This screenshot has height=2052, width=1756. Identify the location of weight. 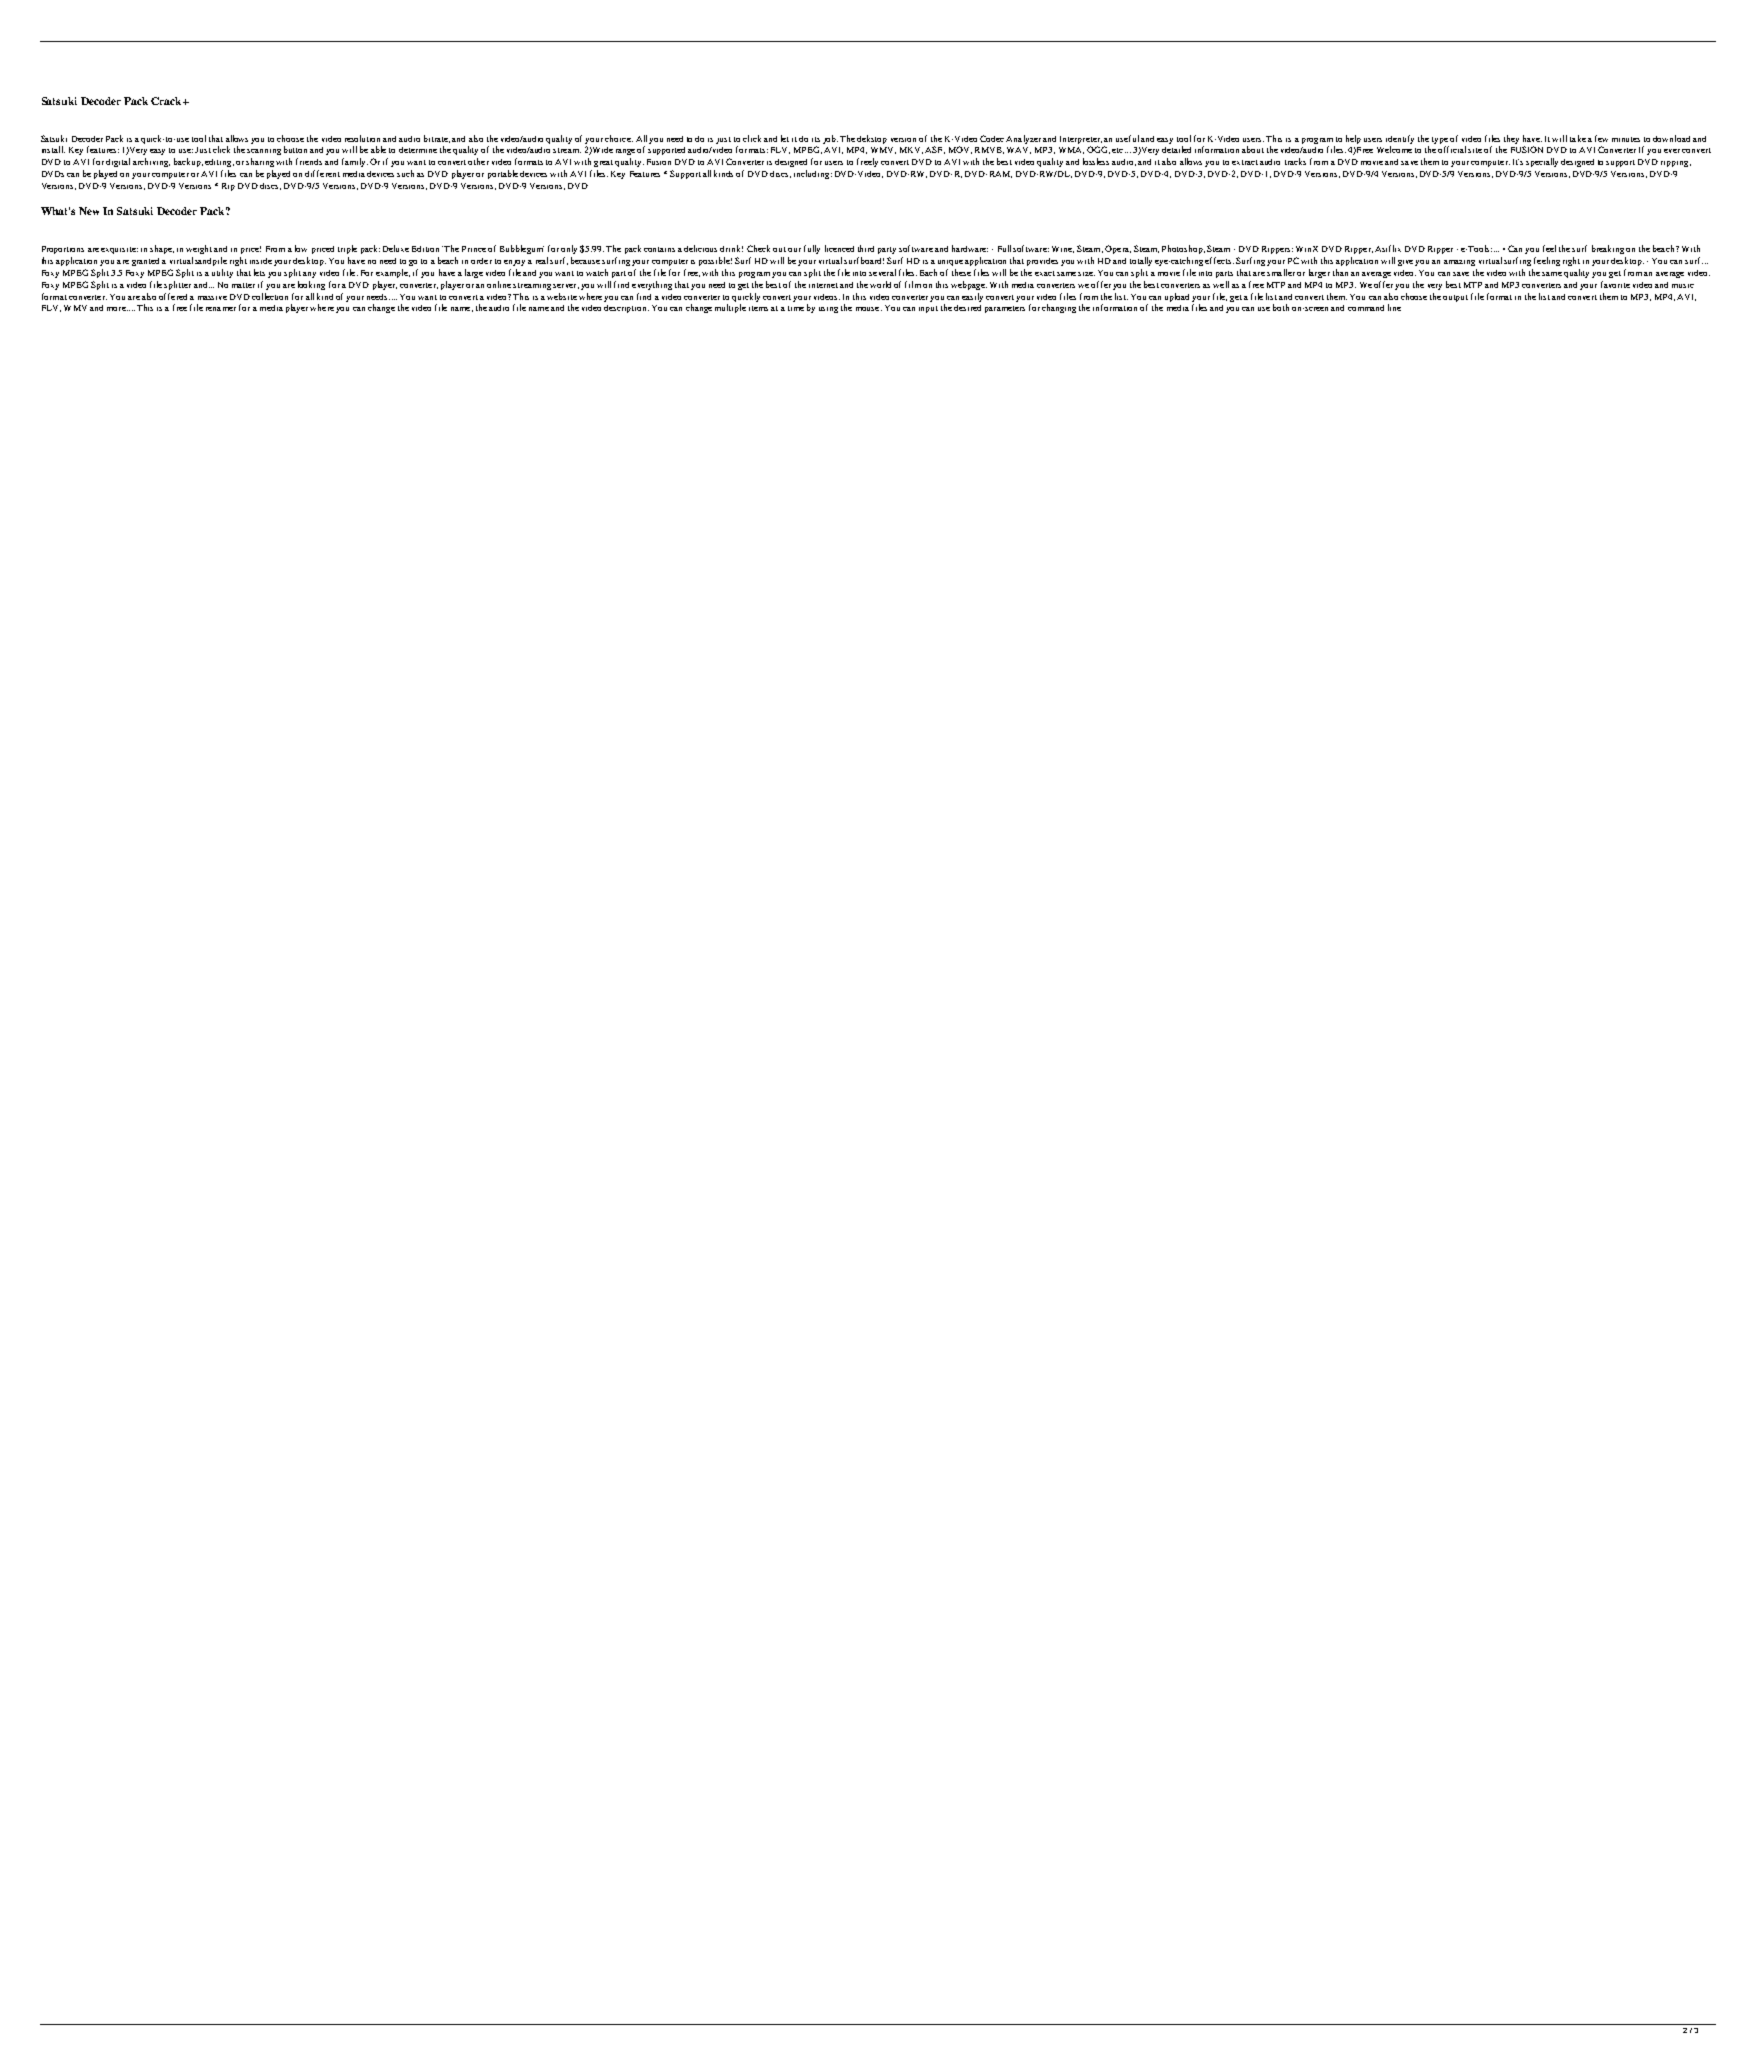
(199, 249).
